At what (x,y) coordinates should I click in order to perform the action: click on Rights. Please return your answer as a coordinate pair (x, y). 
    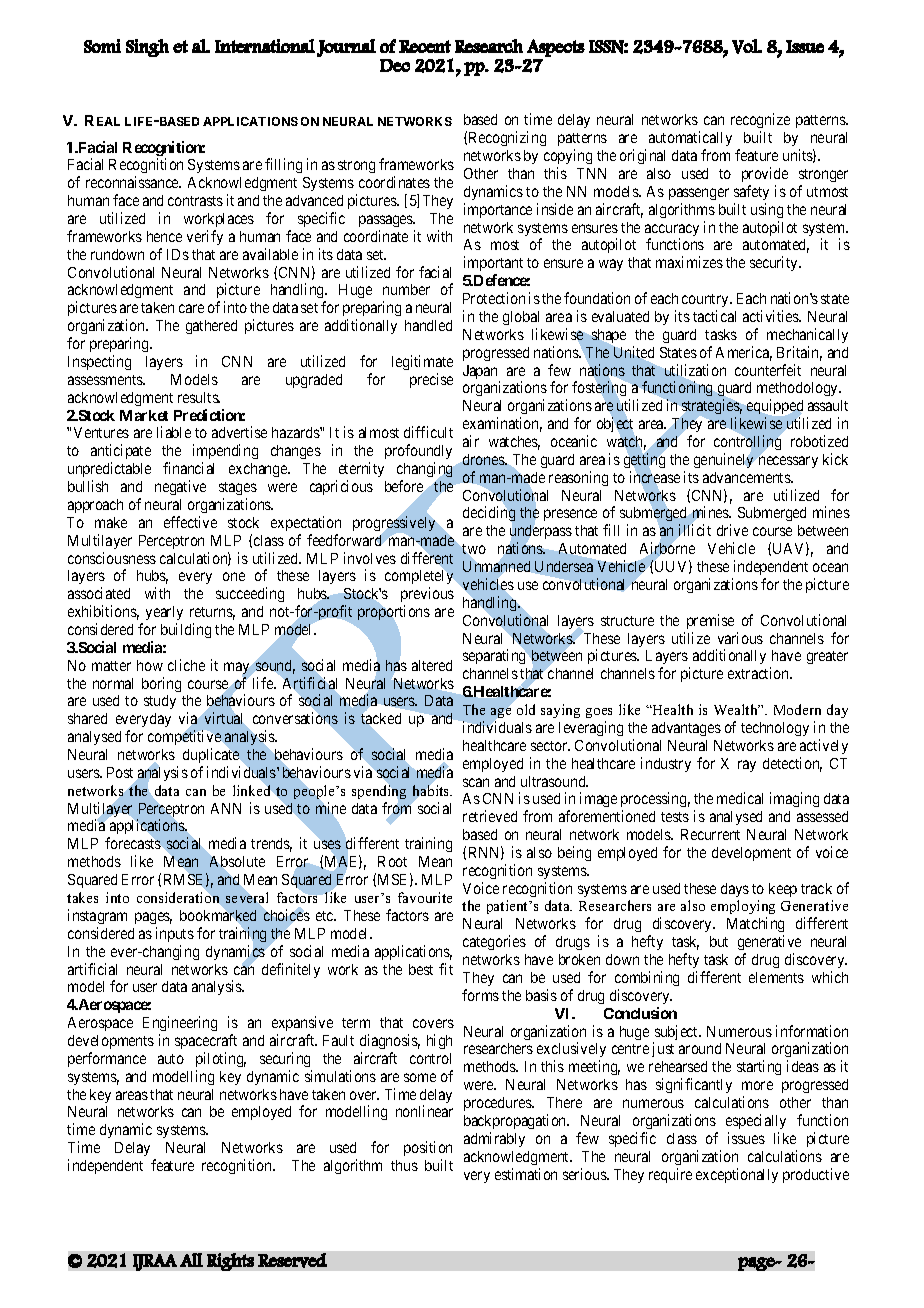
    Looking at the image, I should click on (230, 1262).
